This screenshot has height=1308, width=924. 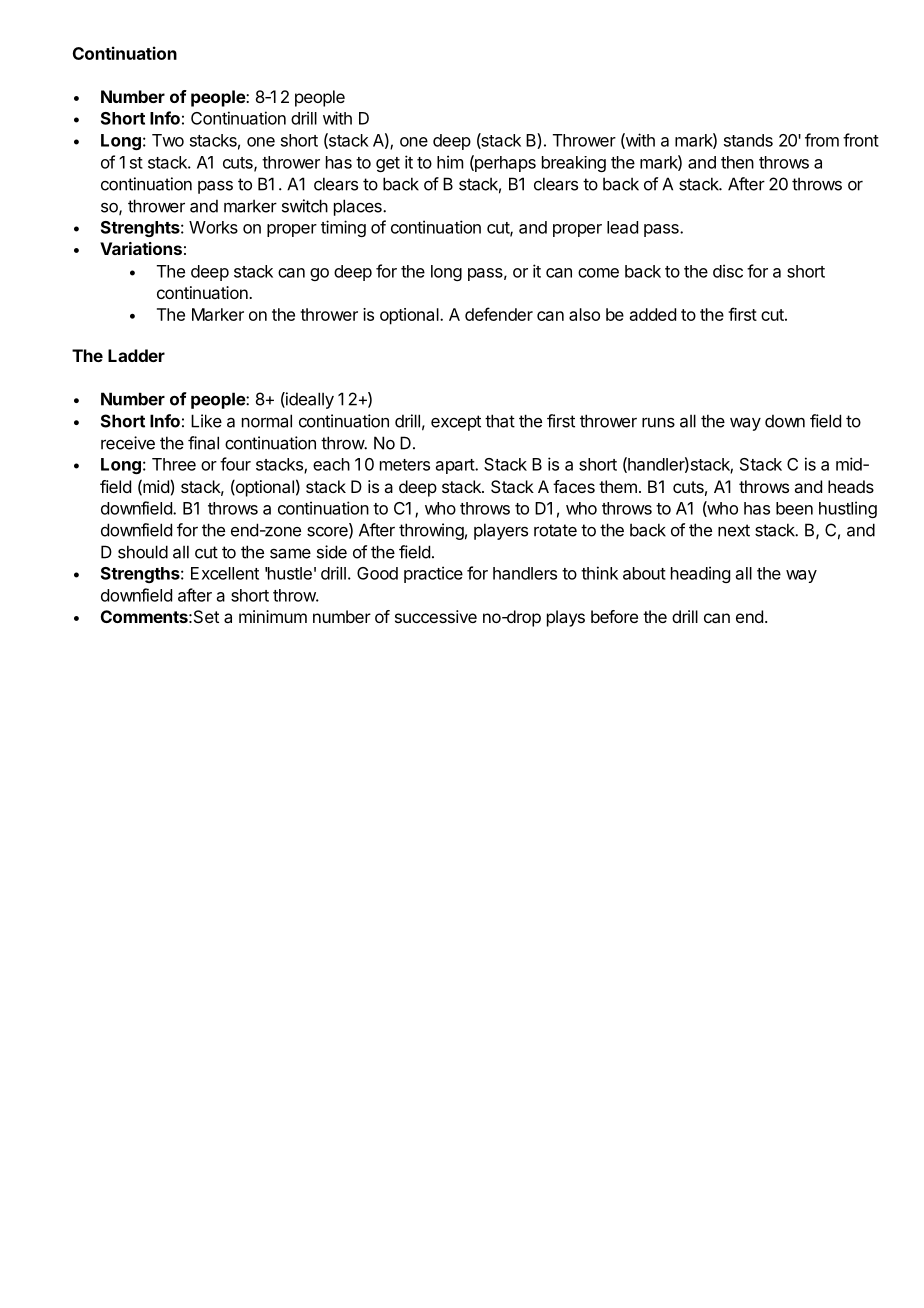 What do you see at coordinates (728, 271) in the screenshot?
I see `disc` at bounding box center [728, 271].
